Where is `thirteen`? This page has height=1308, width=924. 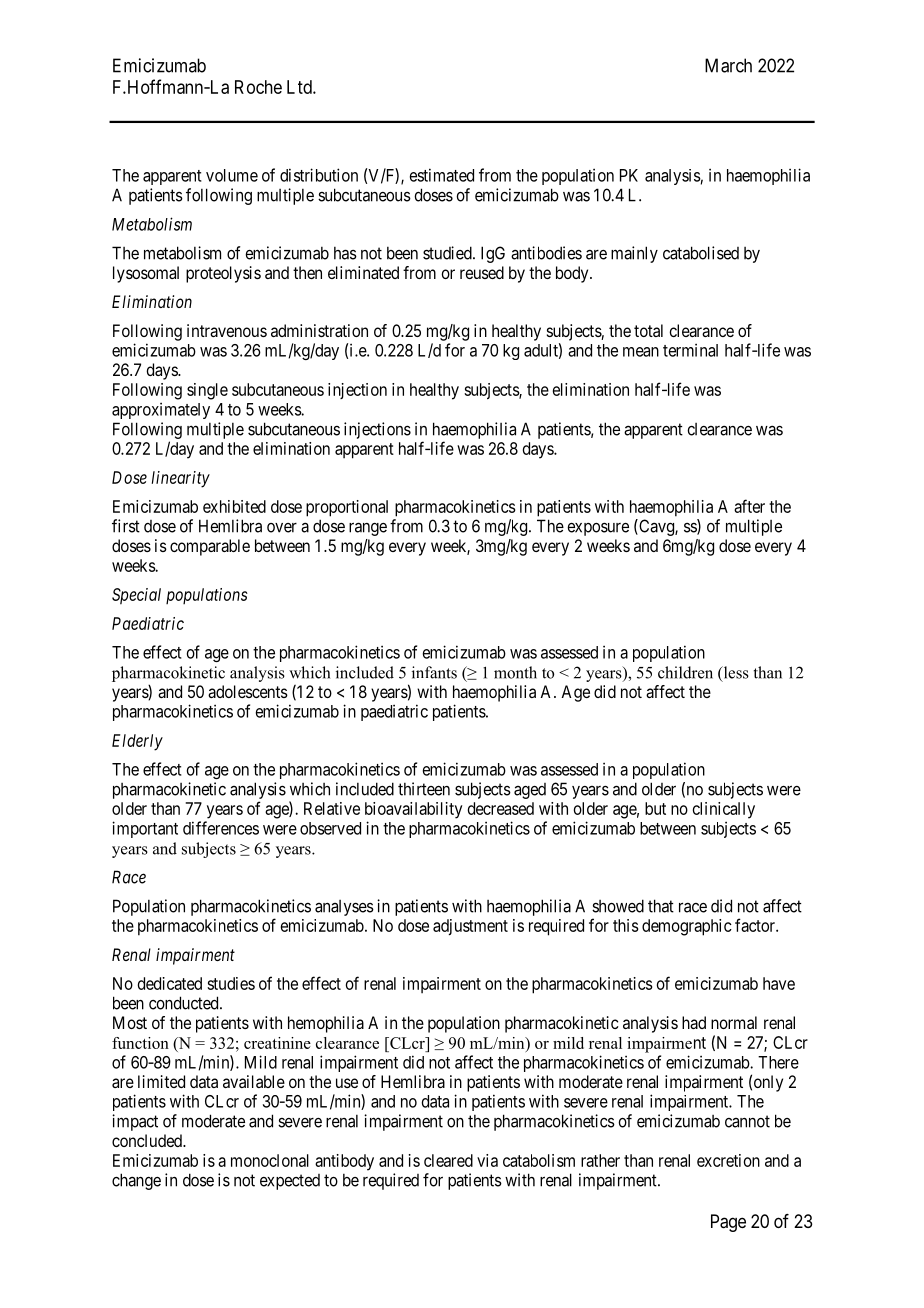
thirteen is located at coordinates (424, 789).
